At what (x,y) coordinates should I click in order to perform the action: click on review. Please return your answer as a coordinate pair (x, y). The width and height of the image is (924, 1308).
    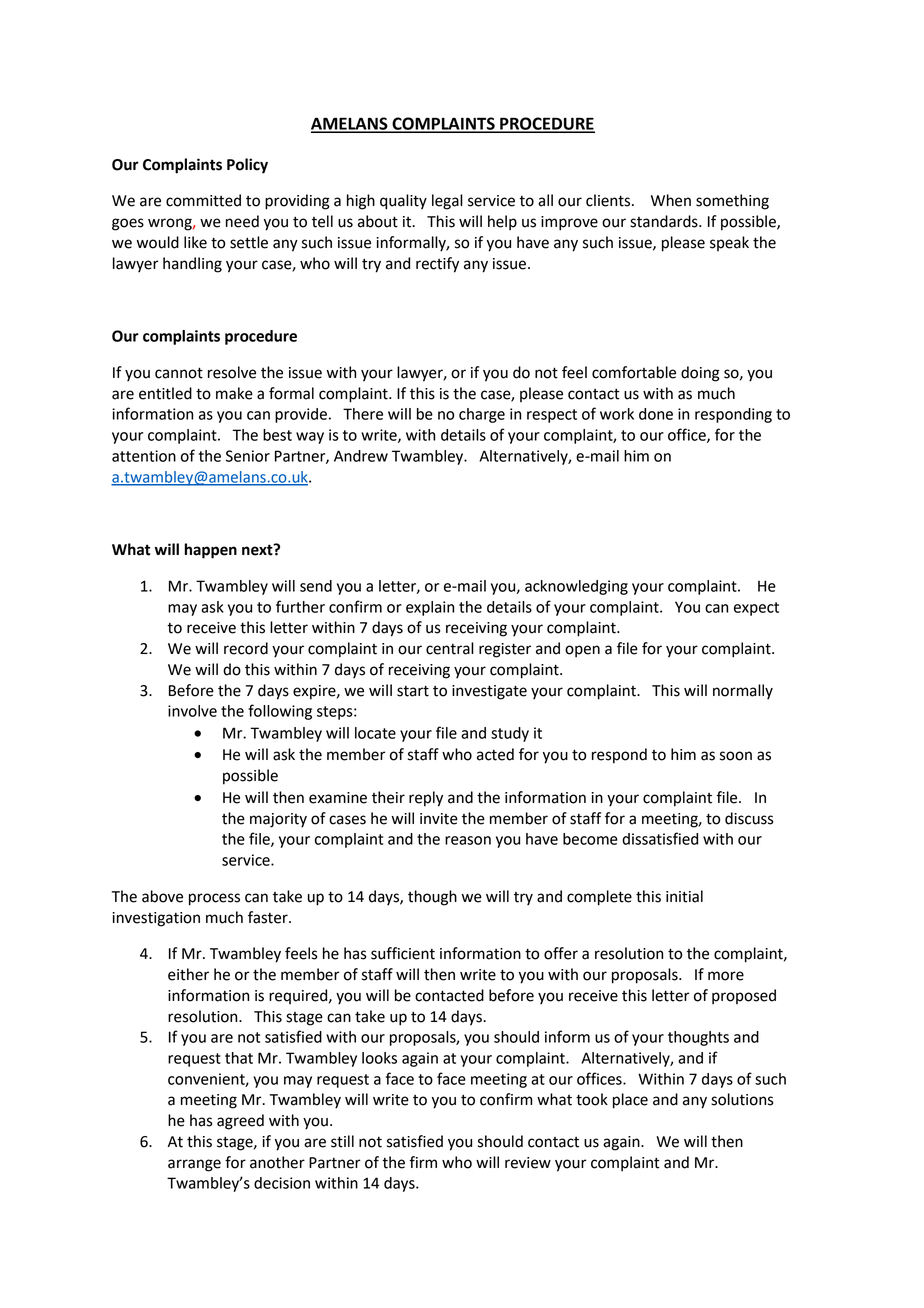
    Looking at the image, I should click on (528, 1163).
